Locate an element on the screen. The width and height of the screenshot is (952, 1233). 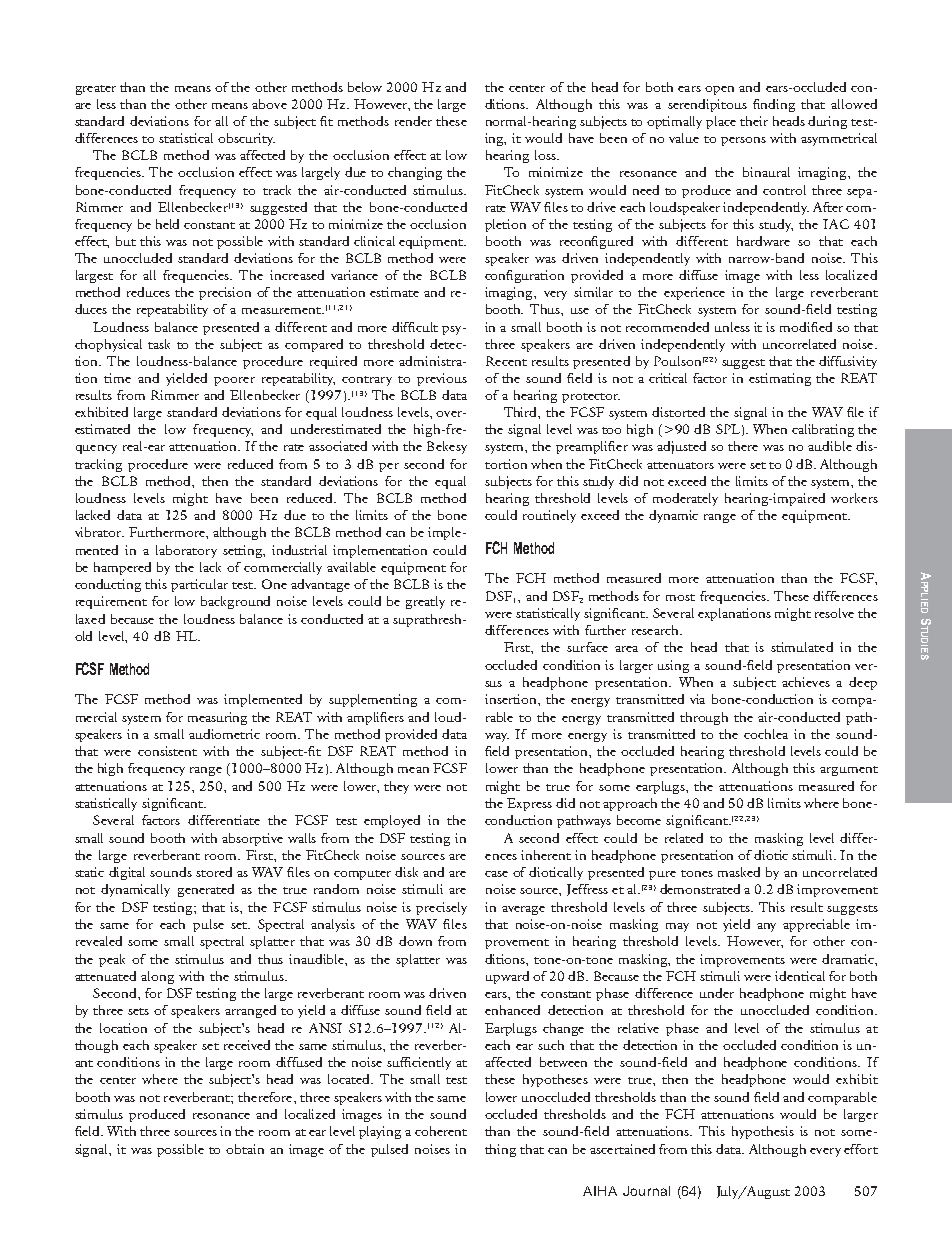
estimating is located at coordinates (780, 379).
